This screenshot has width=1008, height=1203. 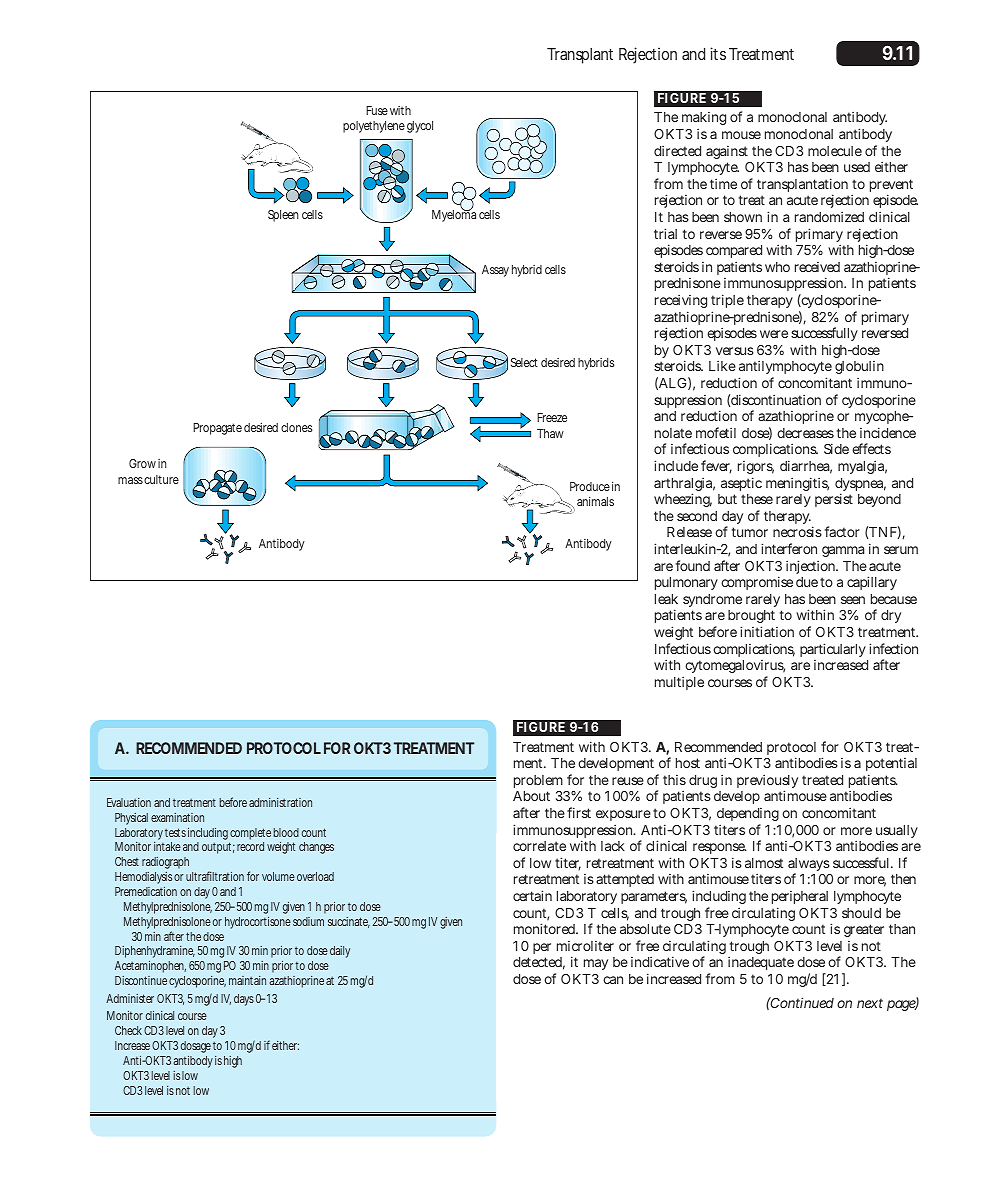 What do you see at coordinates (377, 110) in the screenshot?
I see `Fuse` at bounding box center [377, 110].
